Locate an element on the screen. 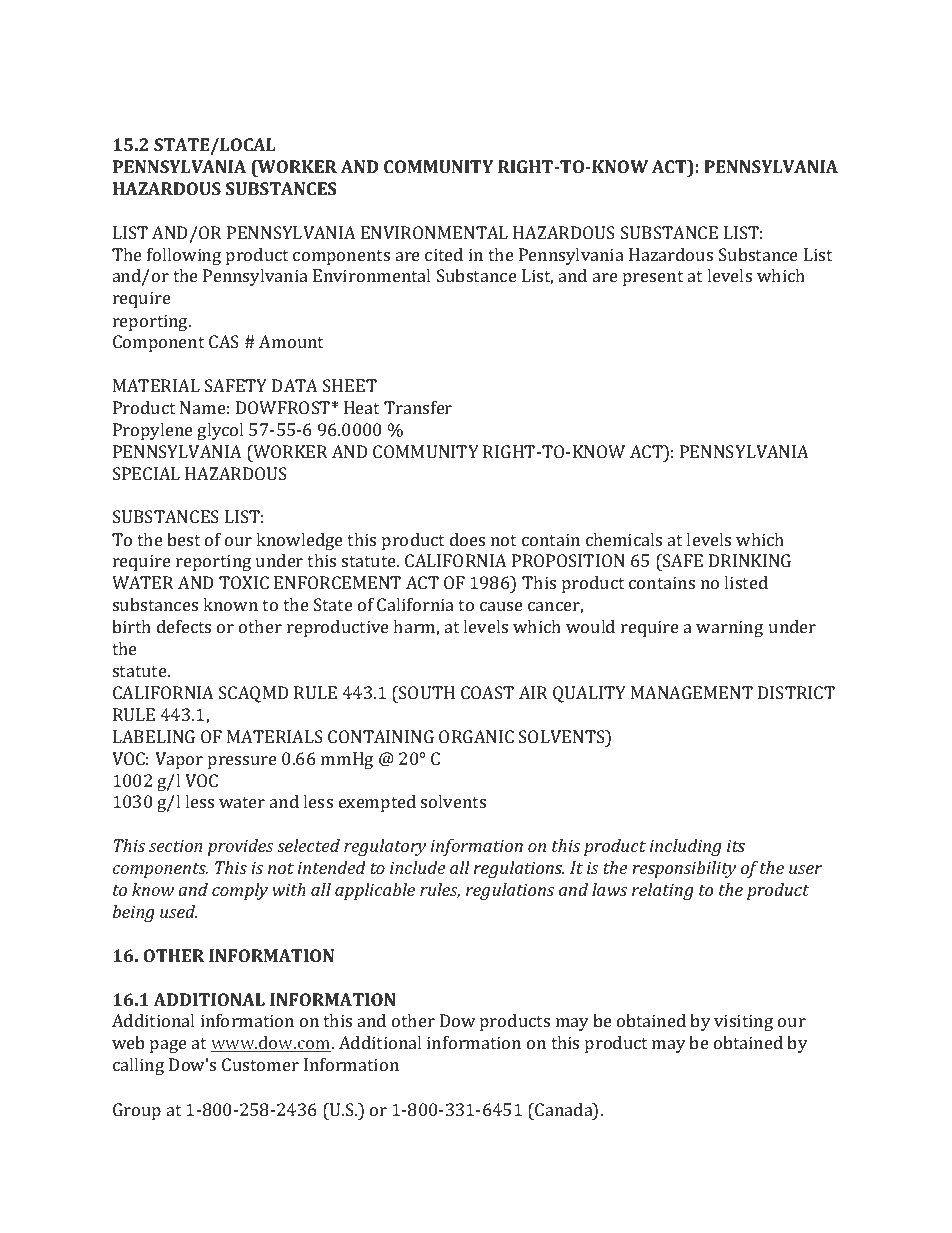  Customer is located at coordinates (260, 1064).
